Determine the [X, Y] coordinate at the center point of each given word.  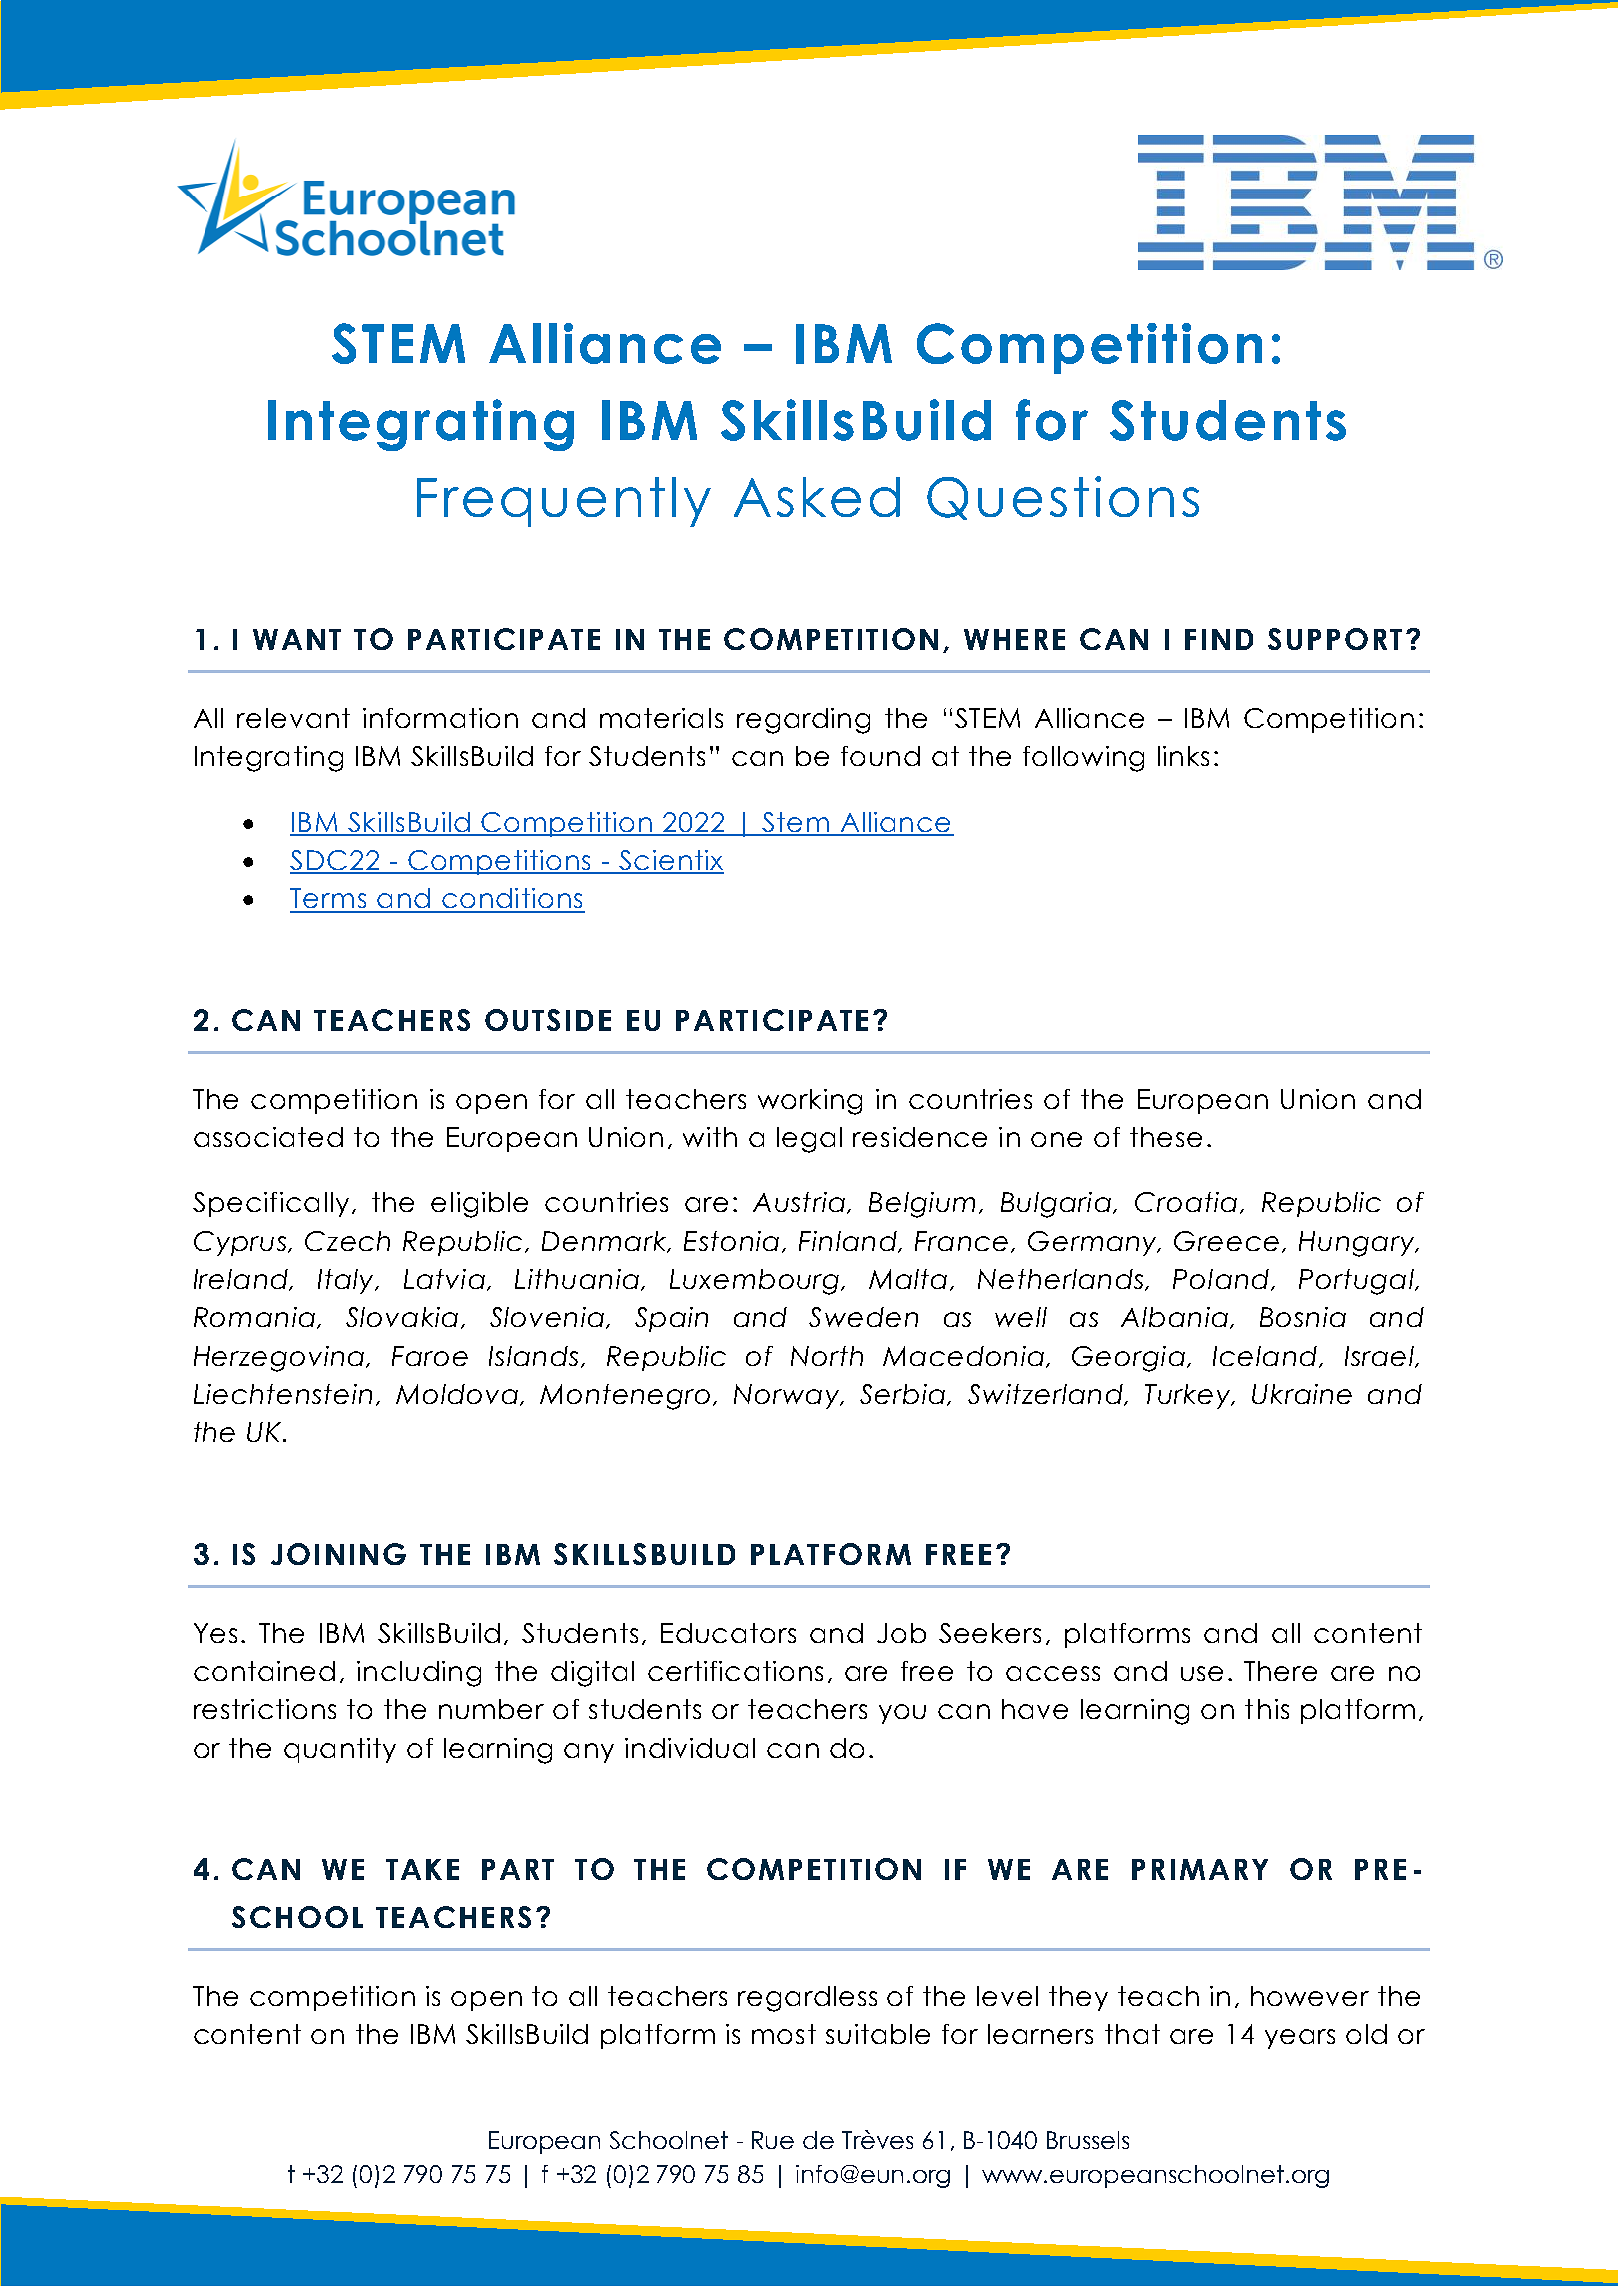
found [880, 756]
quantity [340, 1750]
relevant [293, 718]
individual [690, 1748]
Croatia [1186, 1202]
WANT [297, 639]
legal [809, 1140]
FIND [1219, 639]
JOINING [338, 1554]
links [1183, 756]
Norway [788, 1396]
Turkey [1189, 1396]
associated [268, 1137]
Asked [817, 497]
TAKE [422, 1869]
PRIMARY [1200, 1869]
